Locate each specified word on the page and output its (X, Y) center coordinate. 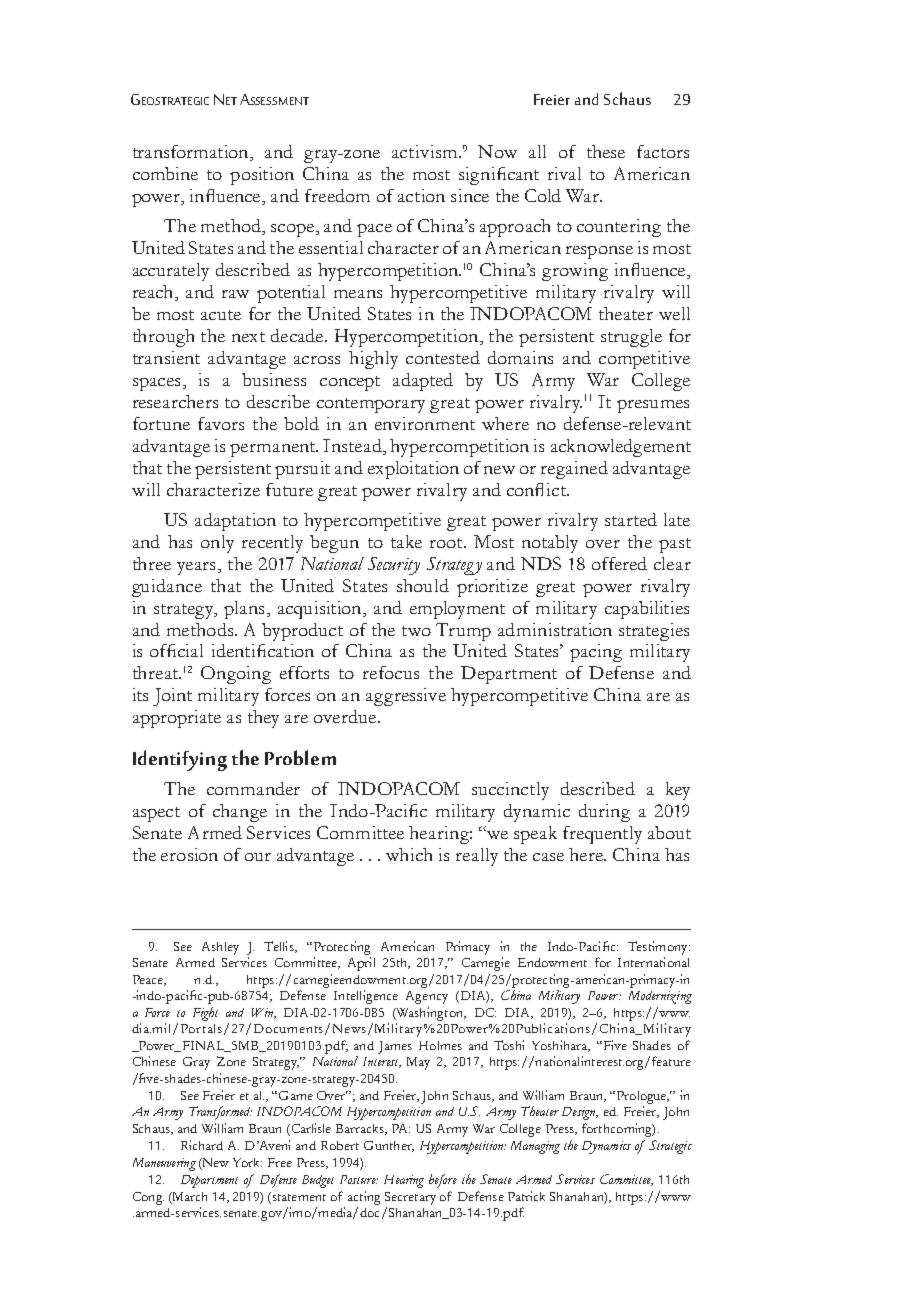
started (631, 519)
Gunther (389, 1146)
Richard (202, 1145)
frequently (602, 835)
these (606, 151)
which (409, 854)
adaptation (235, 522)
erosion (189, 854)
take (406, 541)
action (421, 195)
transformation (192, 153)
